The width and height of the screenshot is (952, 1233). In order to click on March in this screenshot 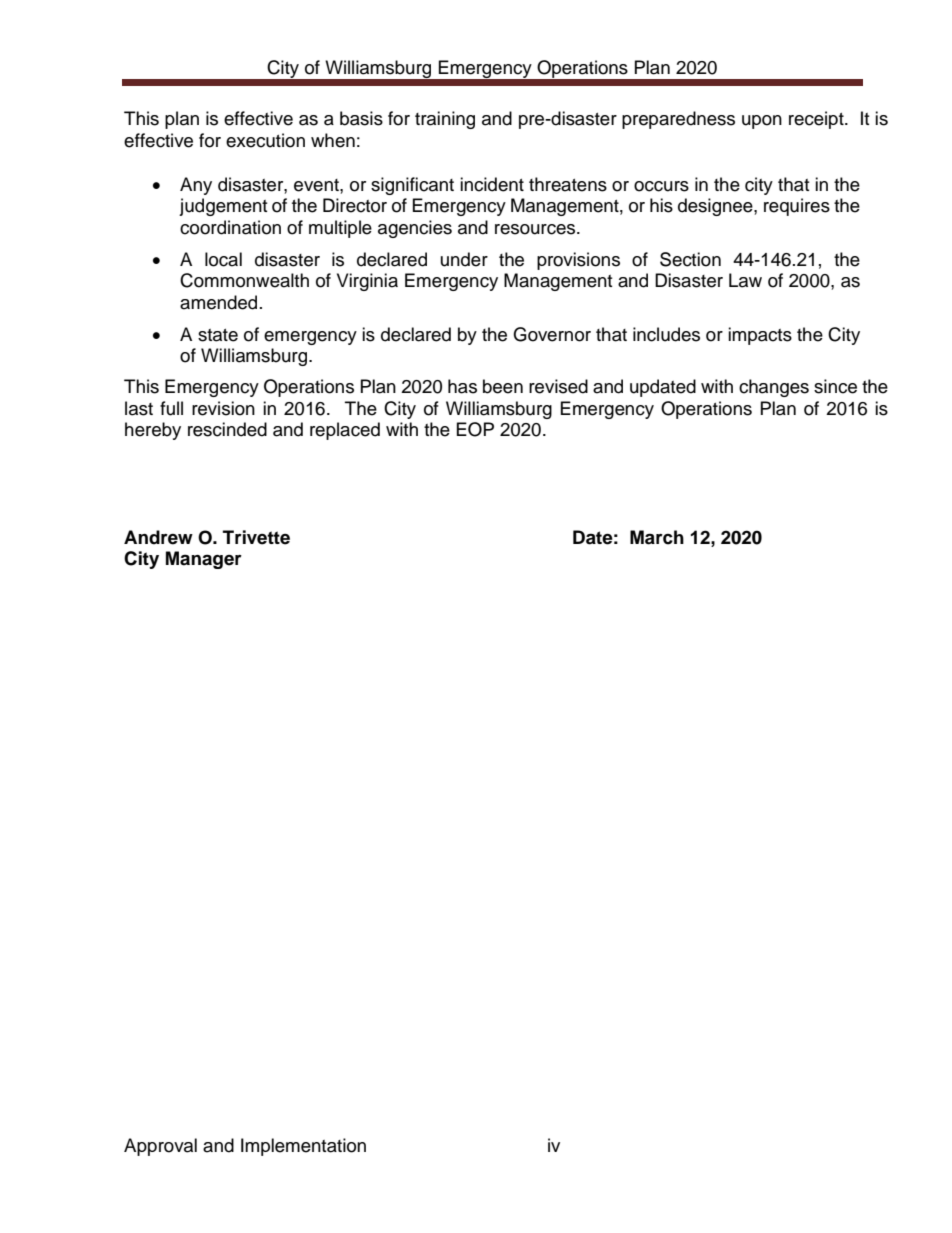, I will do `click(657, 537)`.
